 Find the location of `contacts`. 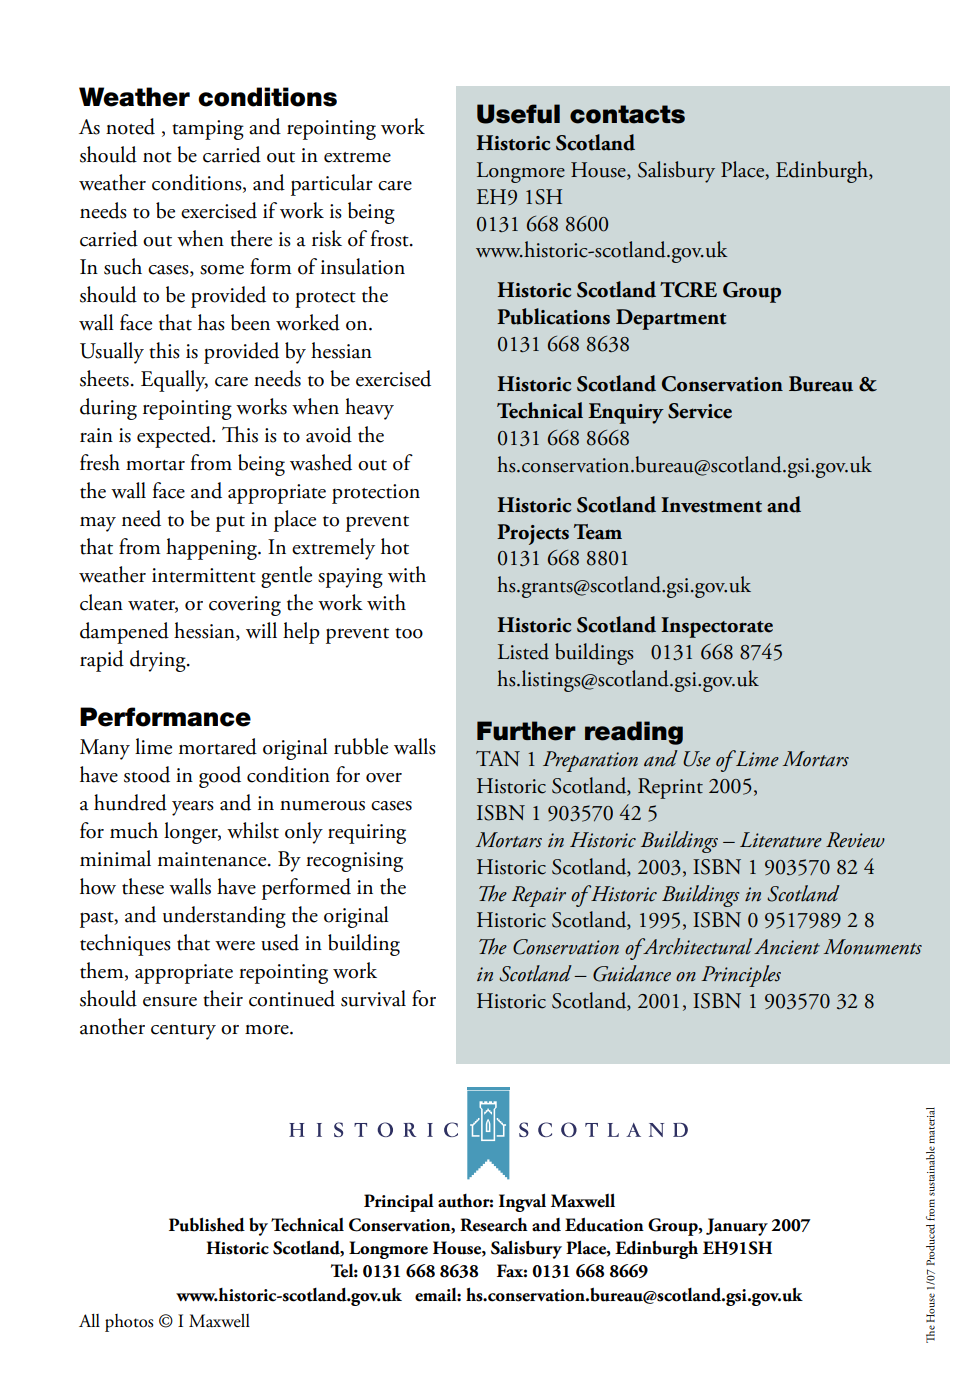

contacts is located at coordinates (627, 114).
